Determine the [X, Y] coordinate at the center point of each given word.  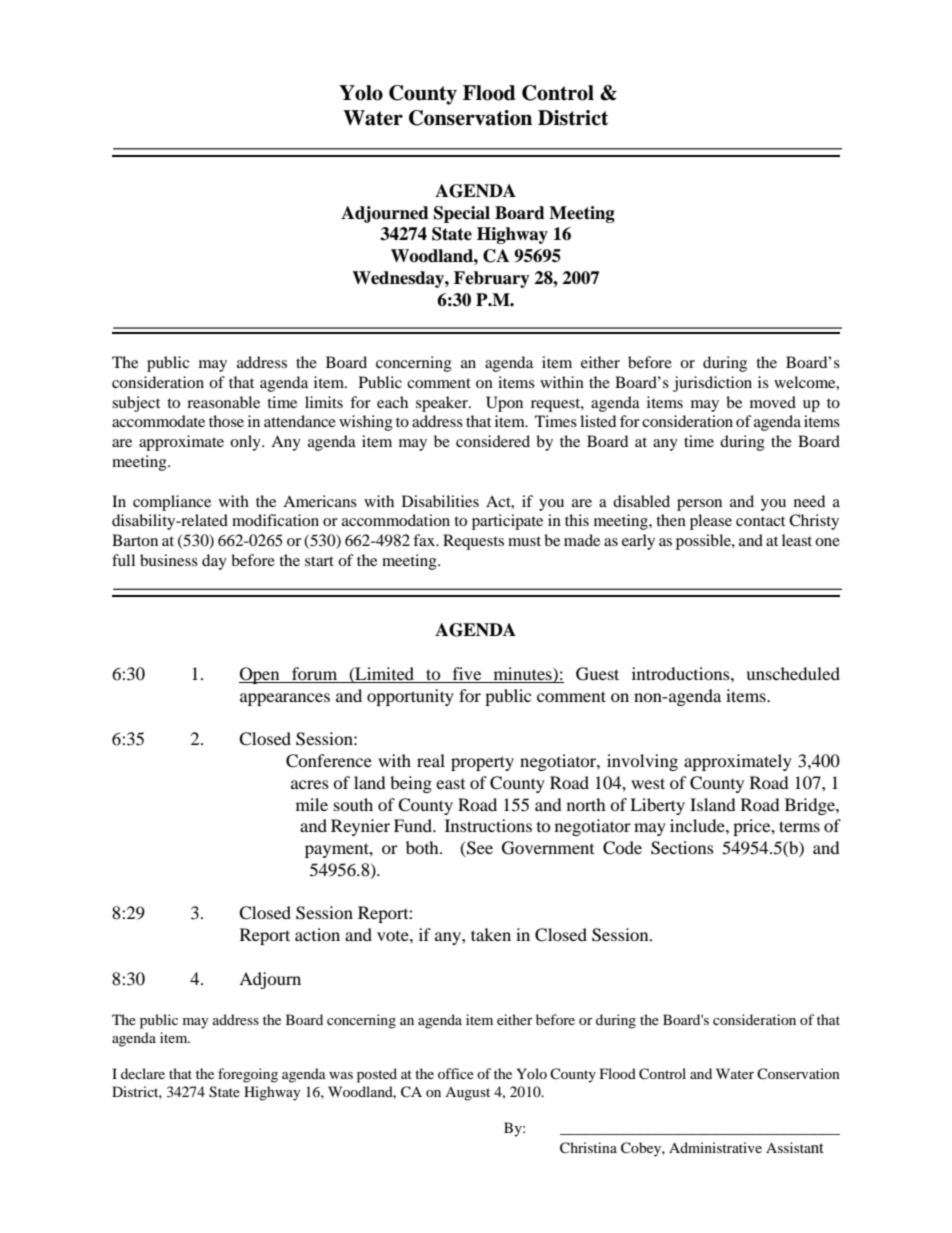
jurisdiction [712, 384]
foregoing [248, 1075]
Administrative [715, 1147]
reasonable [223, 402]
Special [462, 214]
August [467, 1094]
